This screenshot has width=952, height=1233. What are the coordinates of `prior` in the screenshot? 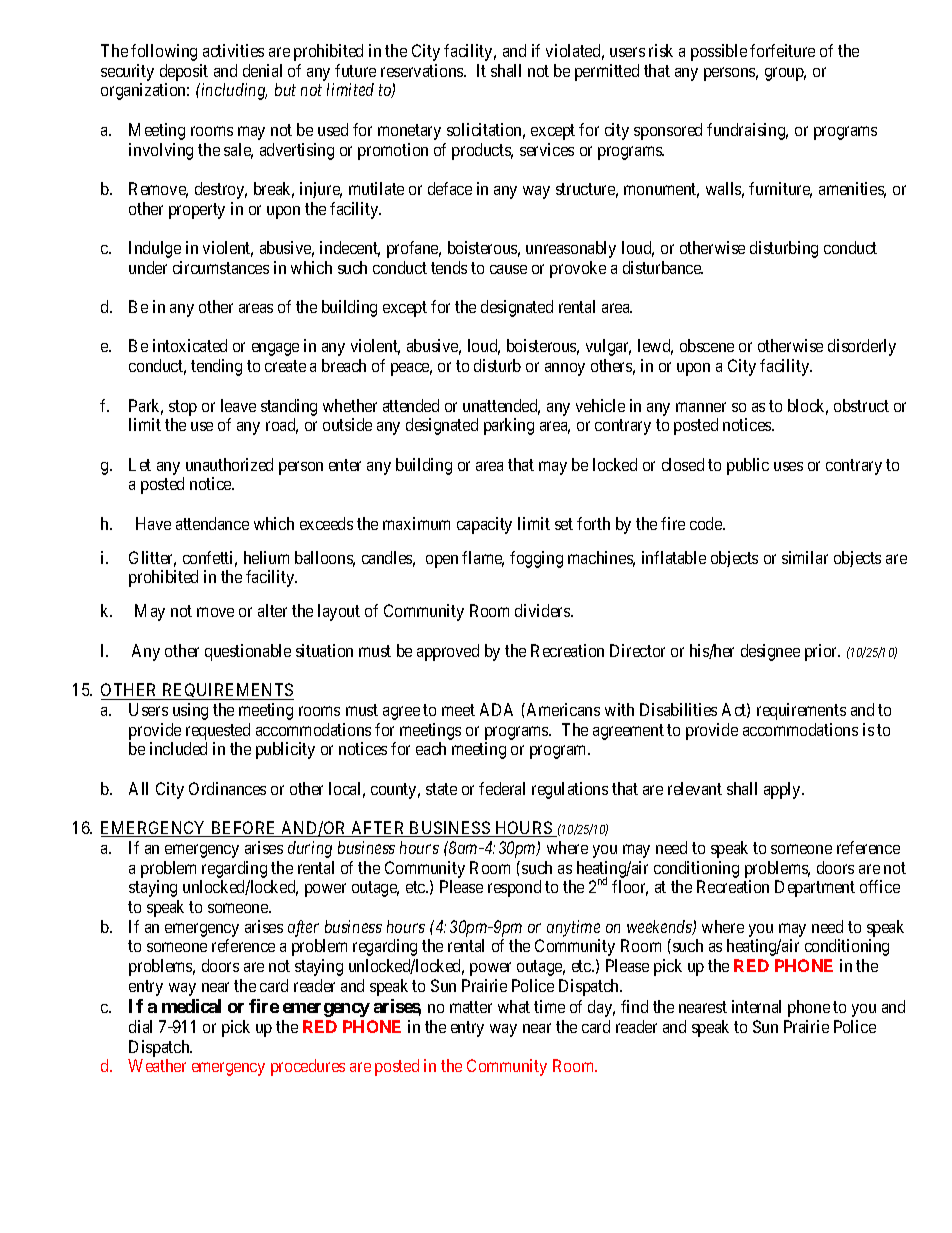 It's located at (822, 652).
